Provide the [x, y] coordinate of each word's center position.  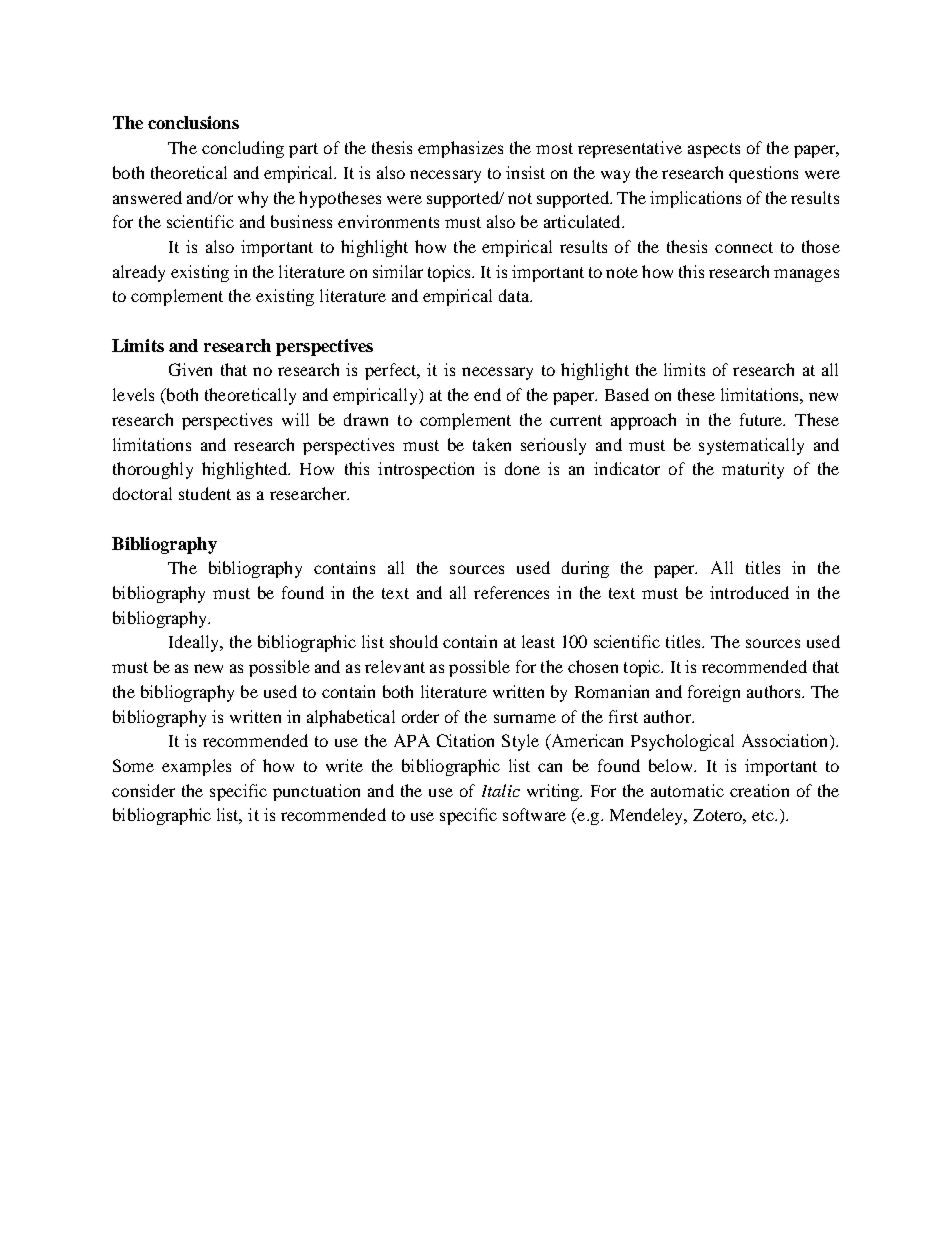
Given [190, 369]
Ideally [195, 643]
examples [196, 767]
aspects [714, 150]
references [511, 592]
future [762, 419]
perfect [392, 371]
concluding [243, 149]
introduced [749, 592]
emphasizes [460, 149]
